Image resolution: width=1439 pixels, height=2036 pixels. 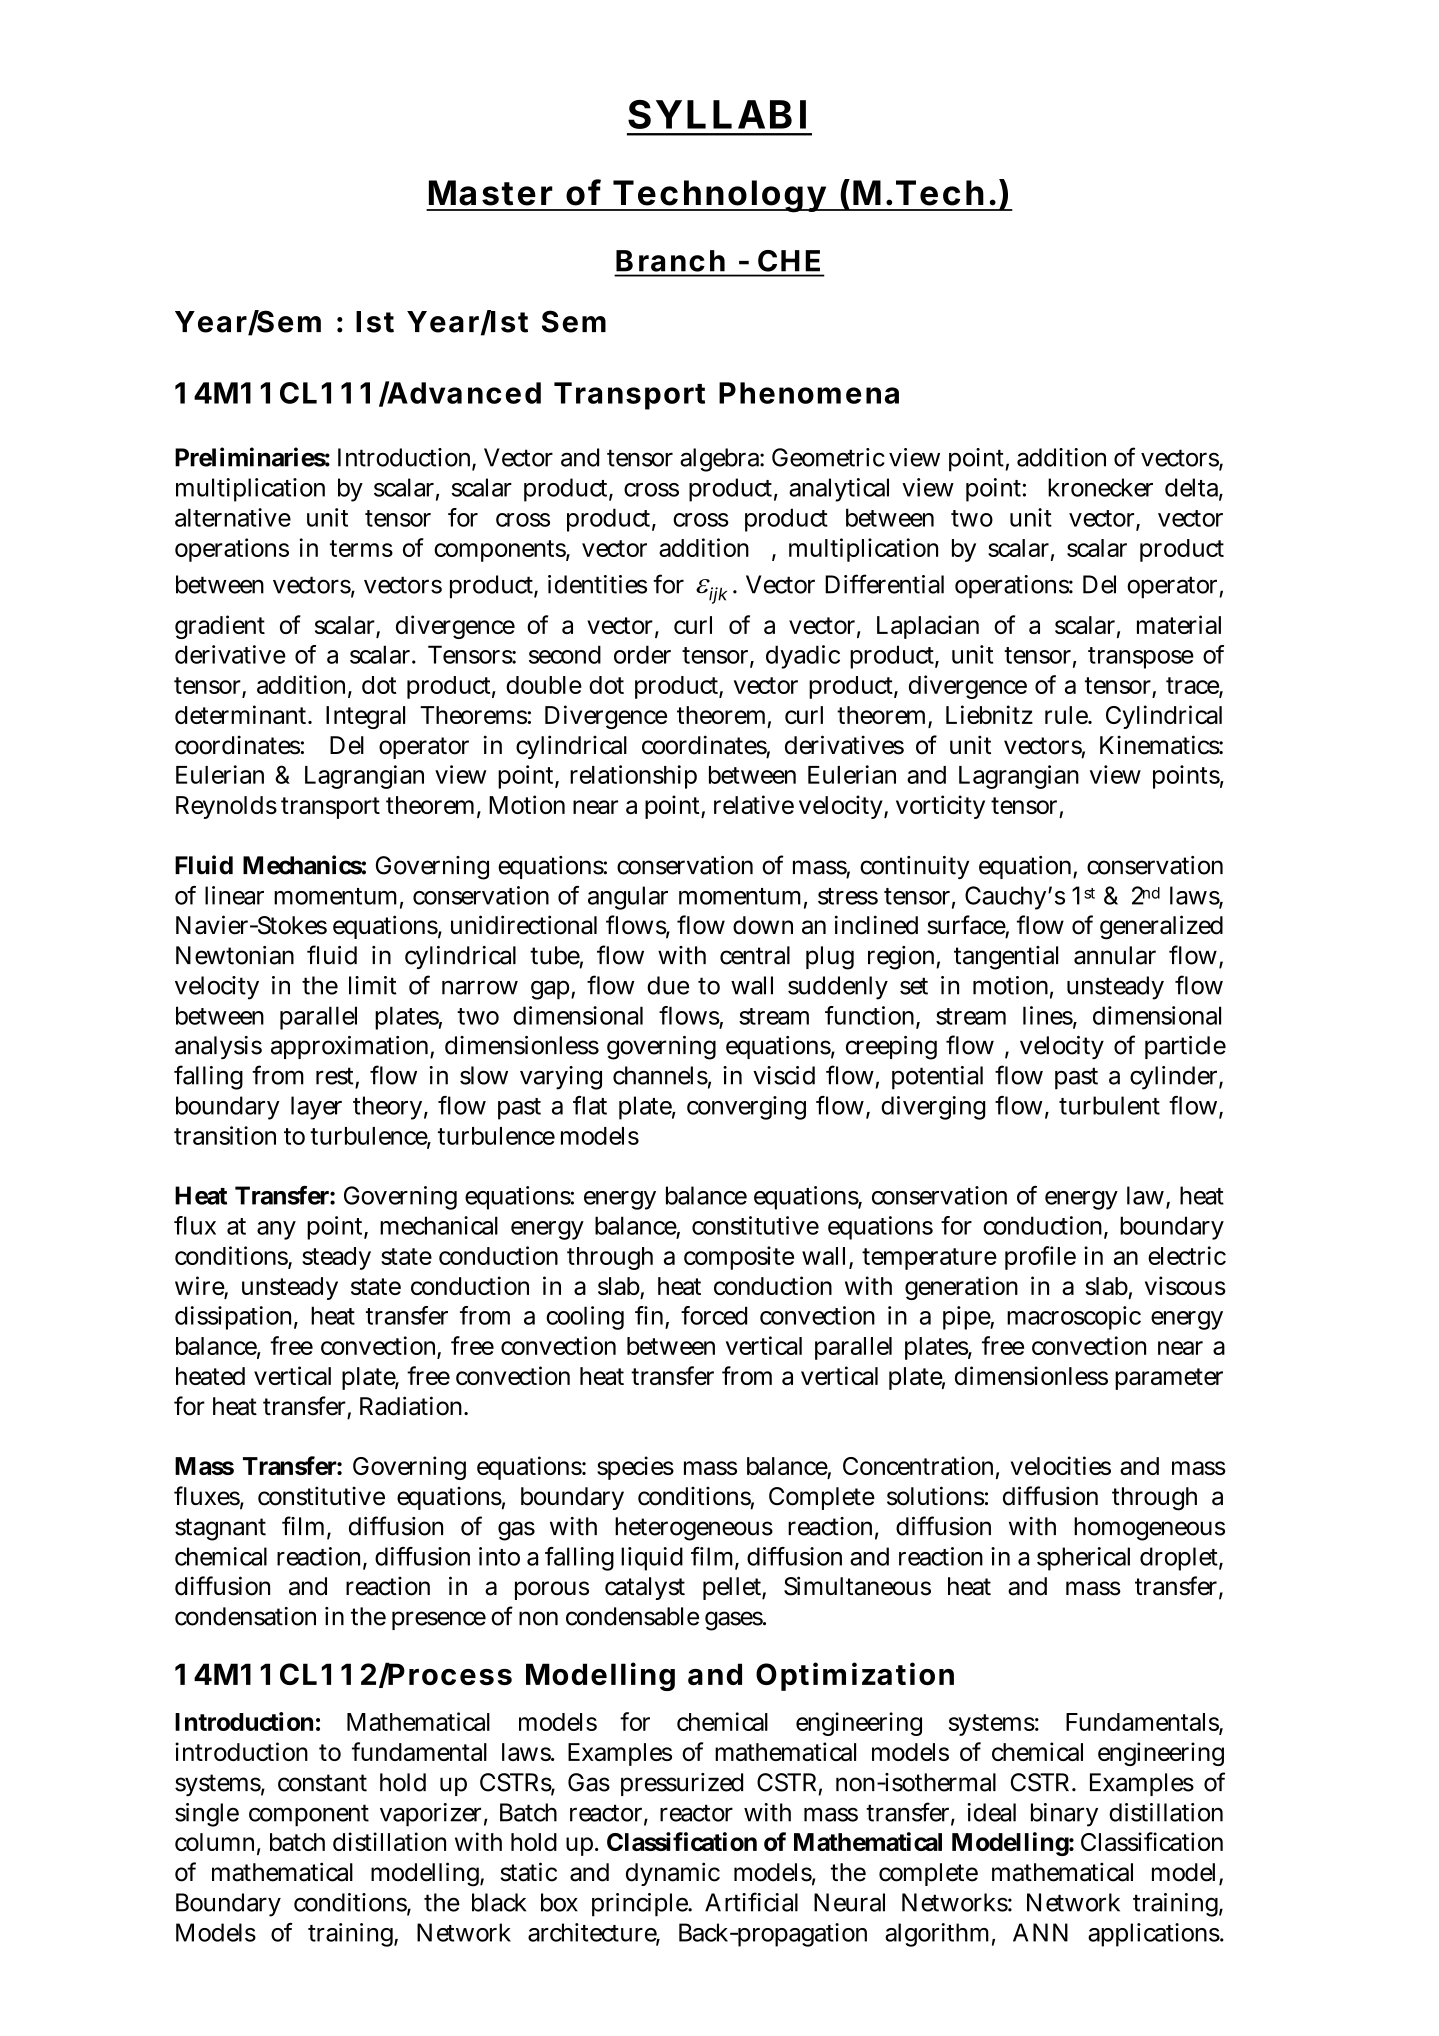 I want to click on macroscopic, so click(x=1074, y=1318).
